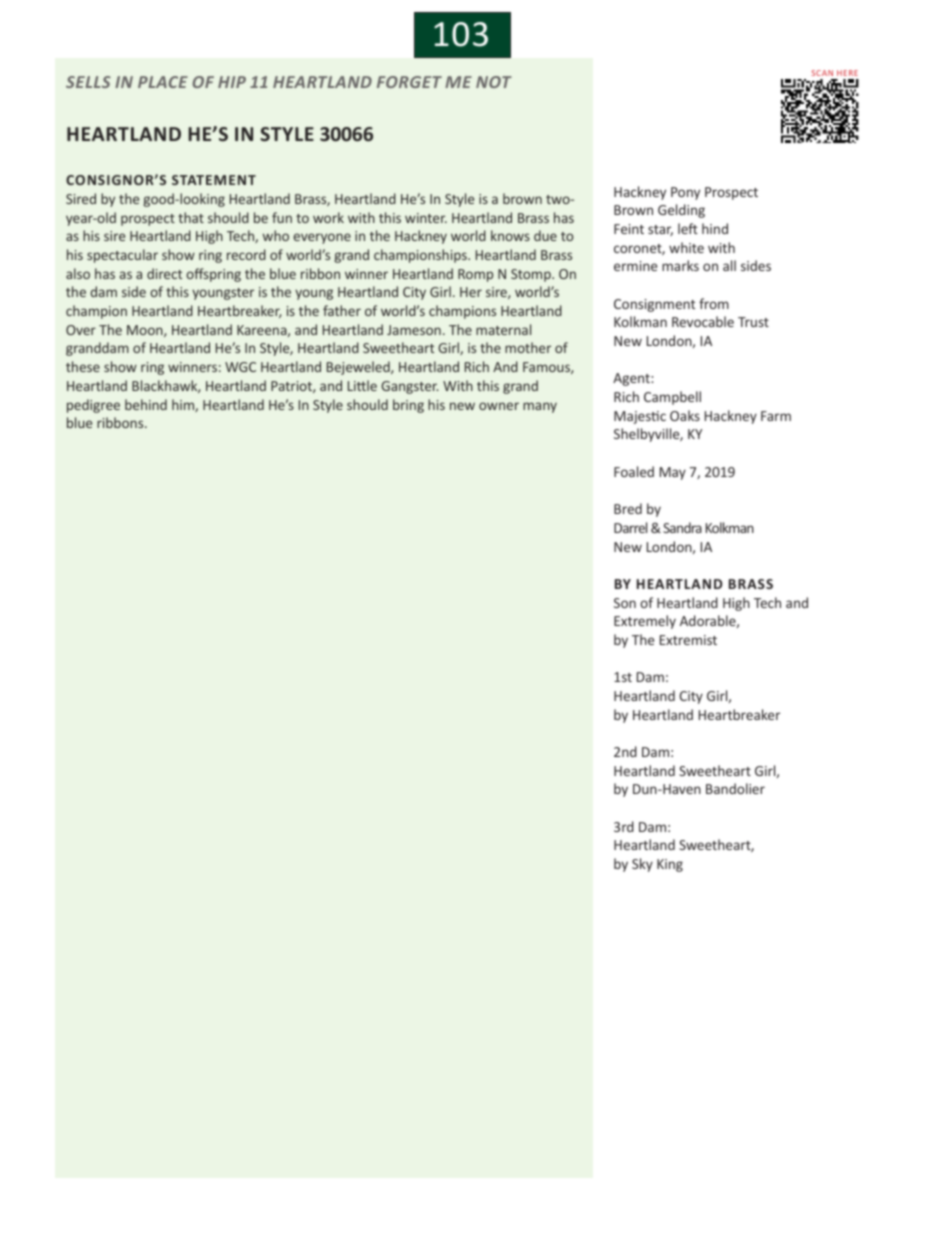  What do you see at coordinates (409, 82) in the screenshot?
I see `FORGET` at bounding box center [409, 82].
